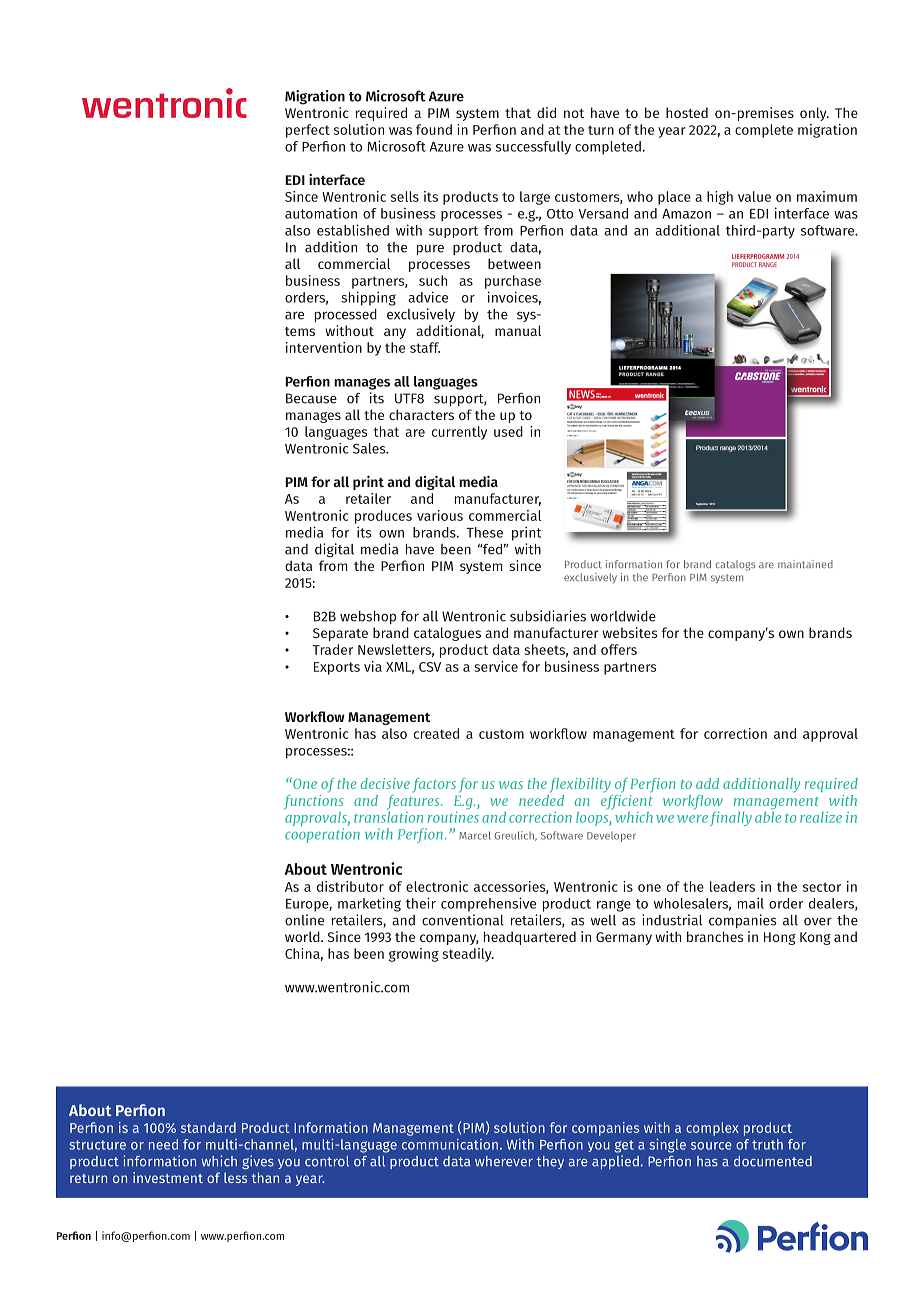 The width and height of the page is (924, 1308). Describe the element at coordinates (447, 634) in the page. I see `catalogues` at that location.
